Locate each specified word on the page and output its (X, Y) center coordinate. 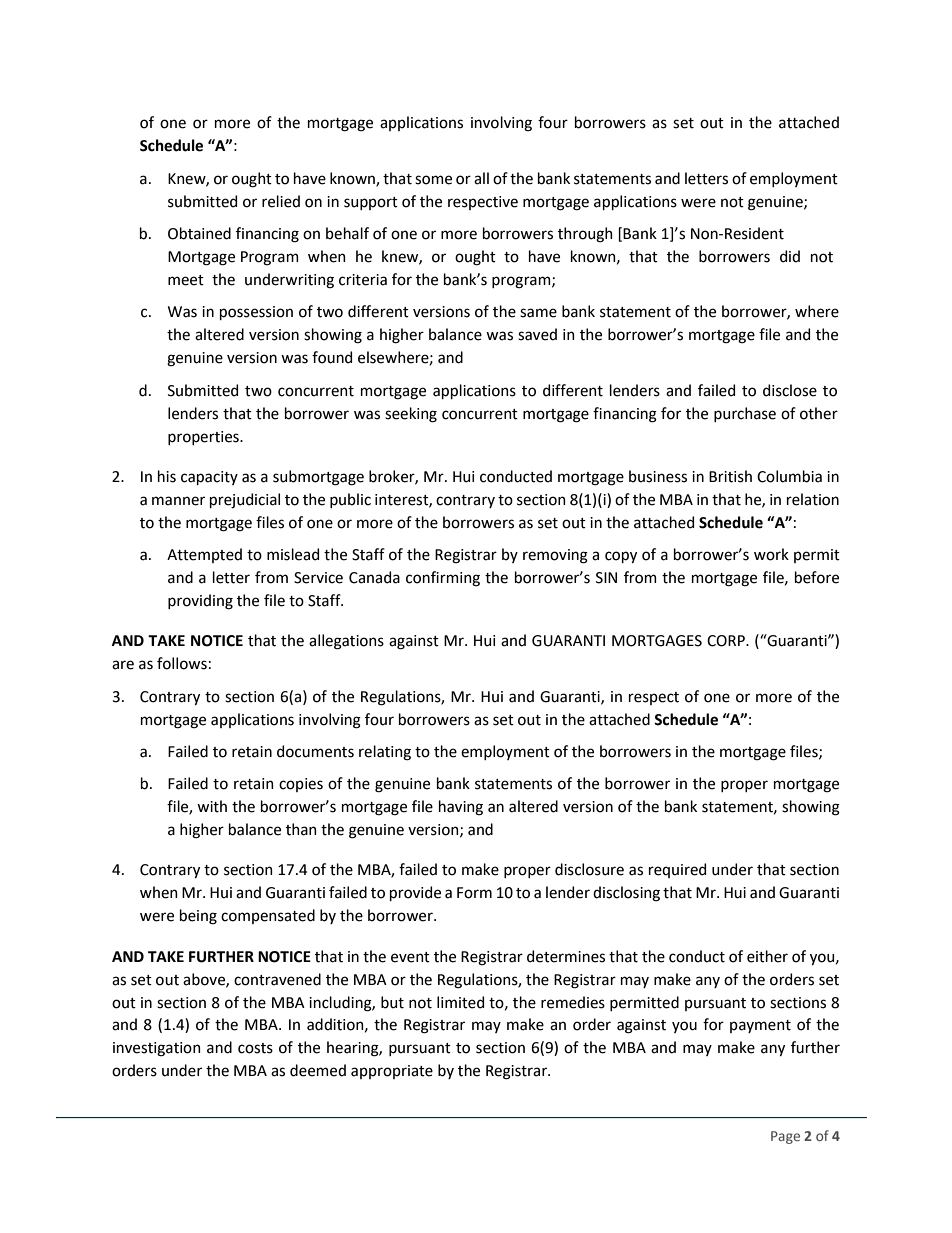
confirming (443, 579)
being (198, 917)
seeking (411, 415)
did (790, 256)
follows (182, 663)
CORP (727, 641)
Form (474, 893)
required (677, 870)
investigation (157, 1049)
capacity (209, 478)
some (433, 180)
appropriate (392, 1072)
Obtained (199, 233)
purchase (745, 414)
